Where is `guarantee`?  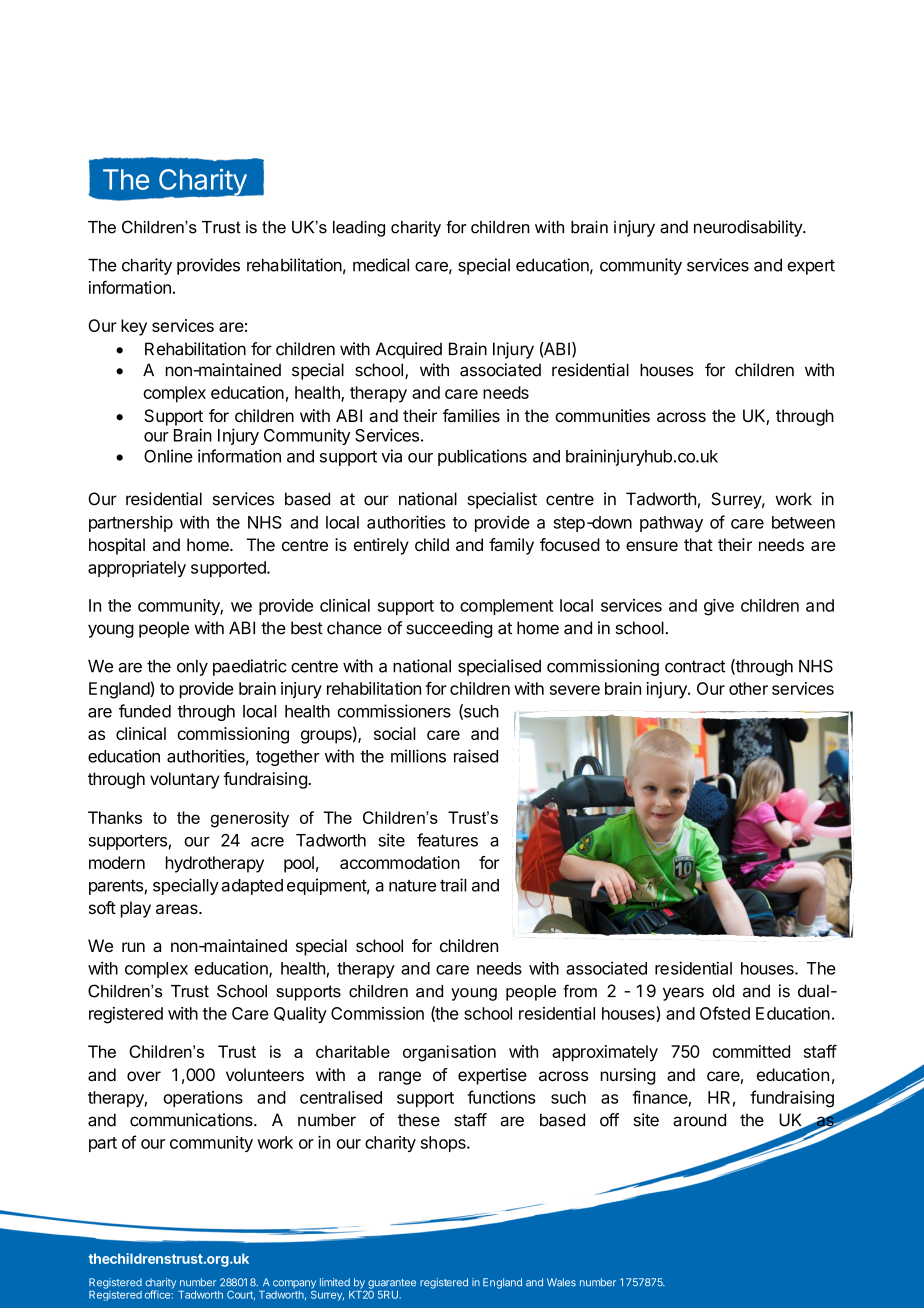 guarantee is located at coordinates (392, 1285).
